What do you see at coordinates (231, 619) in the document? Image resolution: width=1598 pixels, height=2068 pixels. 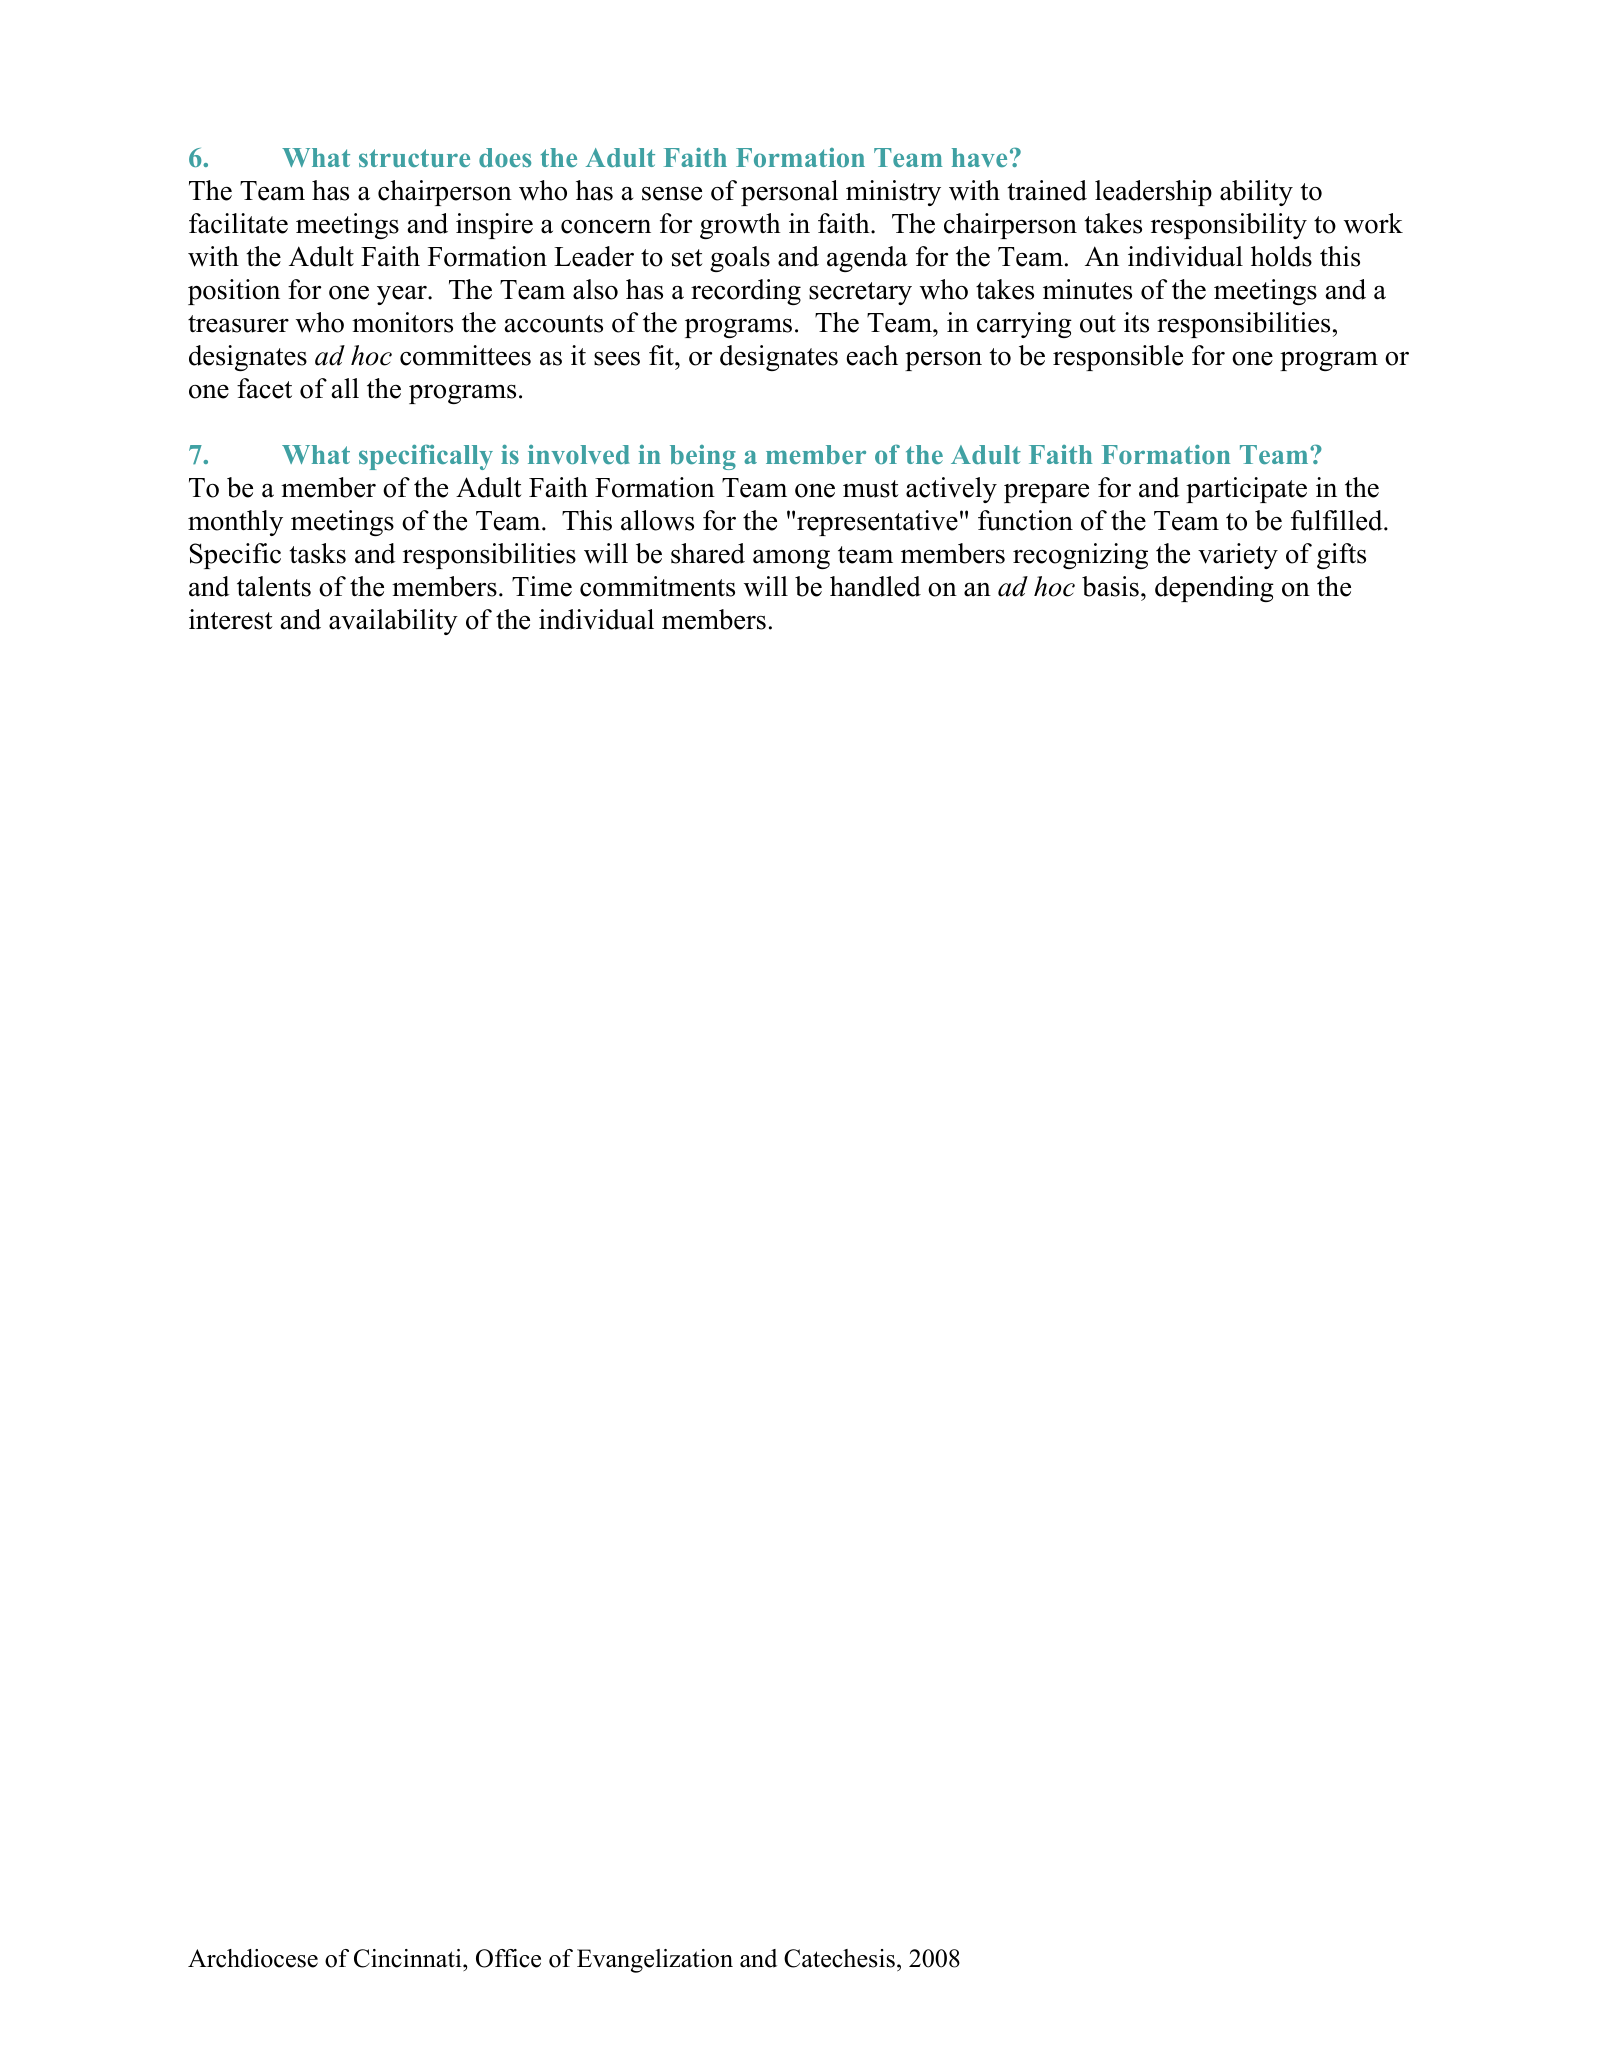 I see `interest` at bounding box center [231, 619].
